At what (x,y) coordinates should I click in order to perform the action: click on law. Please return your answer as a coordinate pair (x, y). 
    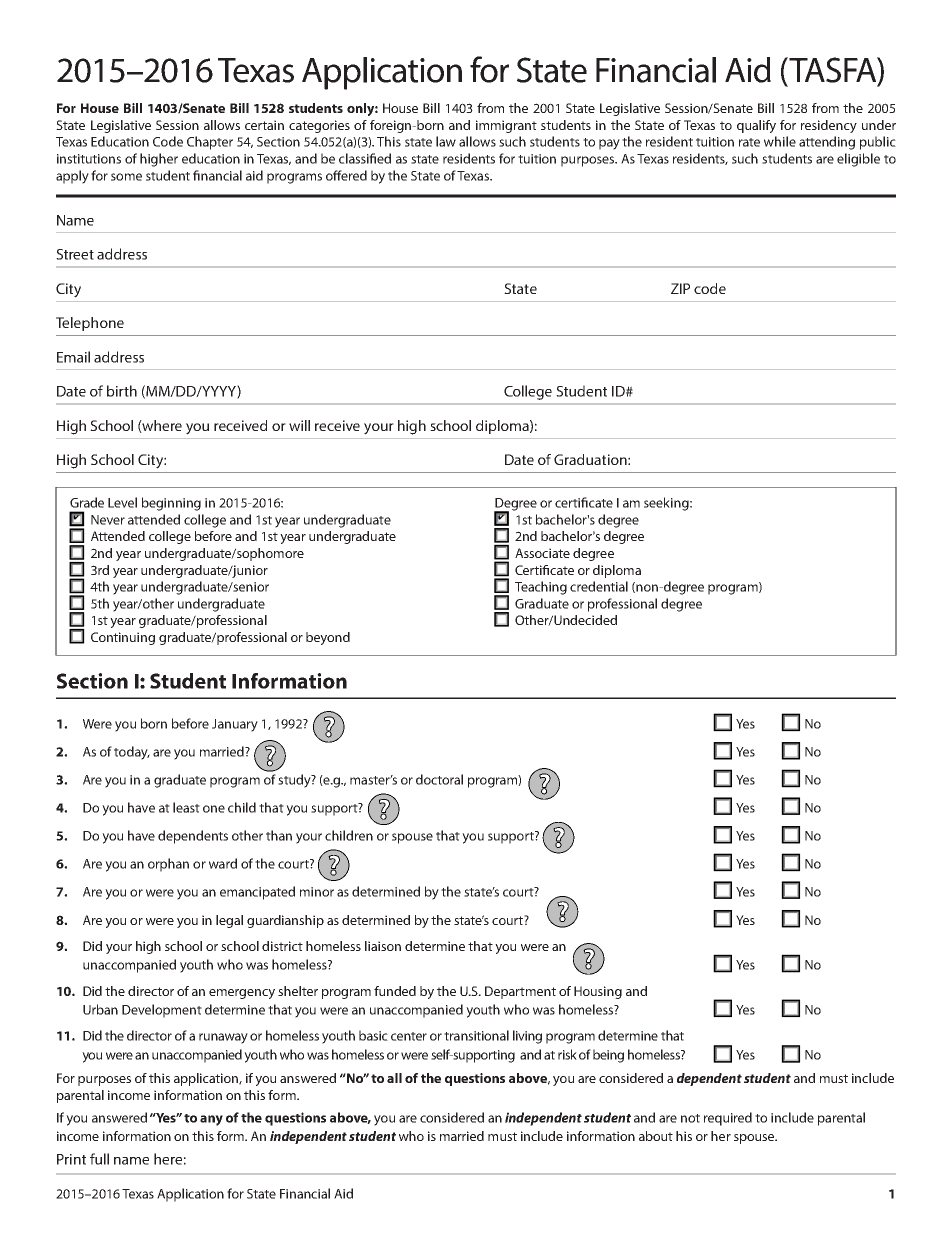
    Looking at the image, I should click on (446, 141).
